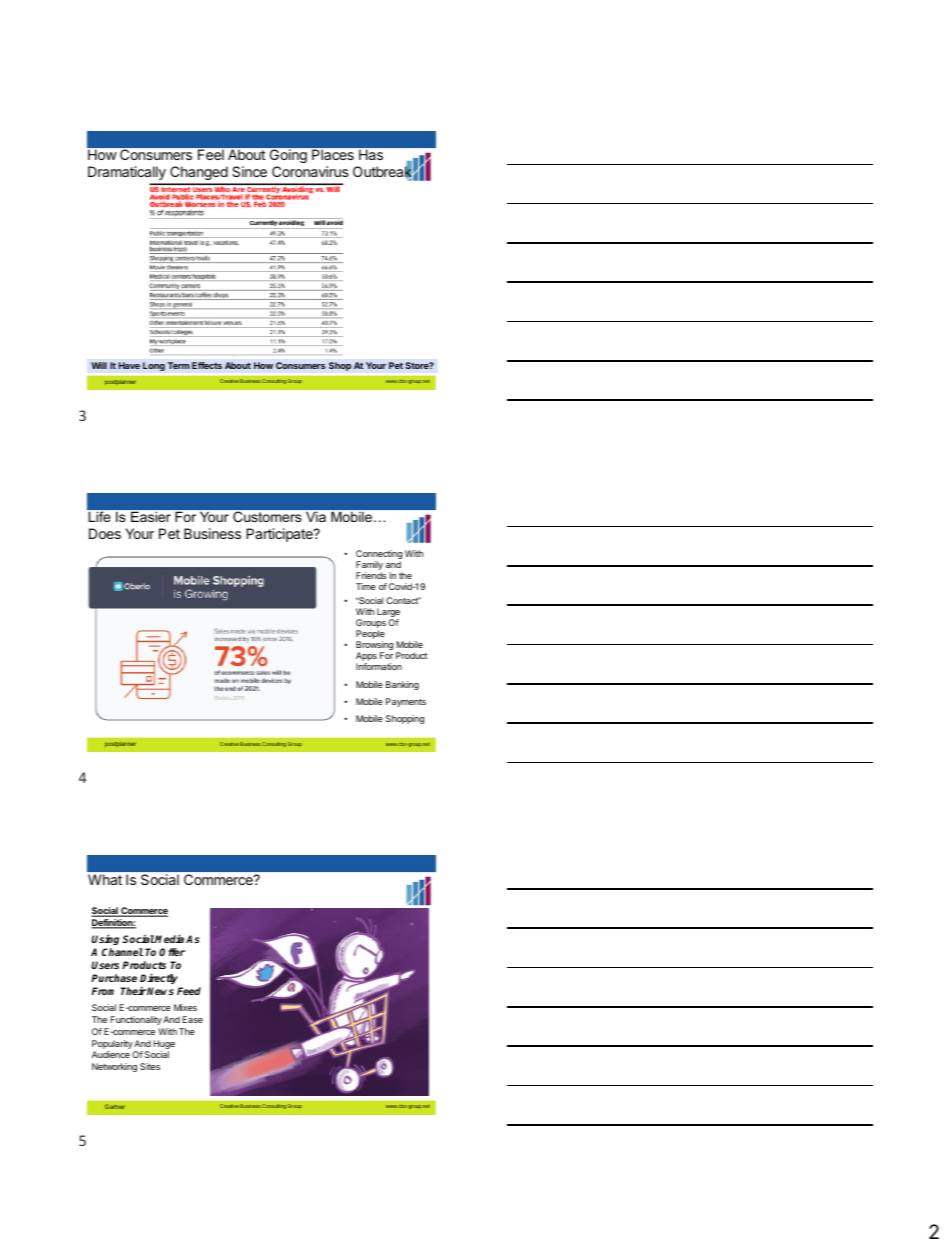 Image resolution: width=952 pixels, height=1250 pixels. What do you see at coordinates (379, 556) in the document?
I see `Connecting` at bounding box center [379, 556].
